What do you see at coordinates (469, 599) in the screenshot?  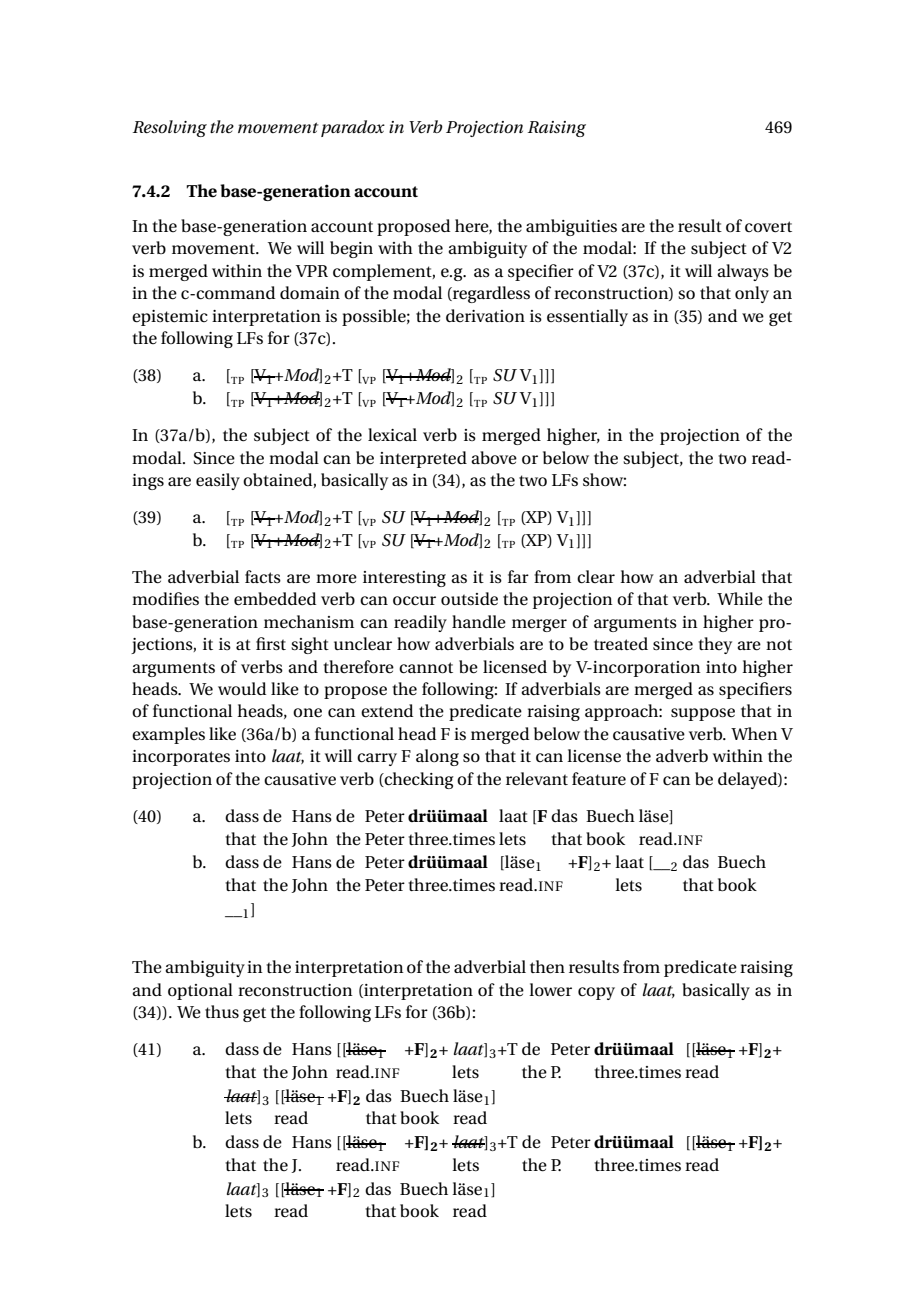 I see `outside` at bounding box center [469, 599].
